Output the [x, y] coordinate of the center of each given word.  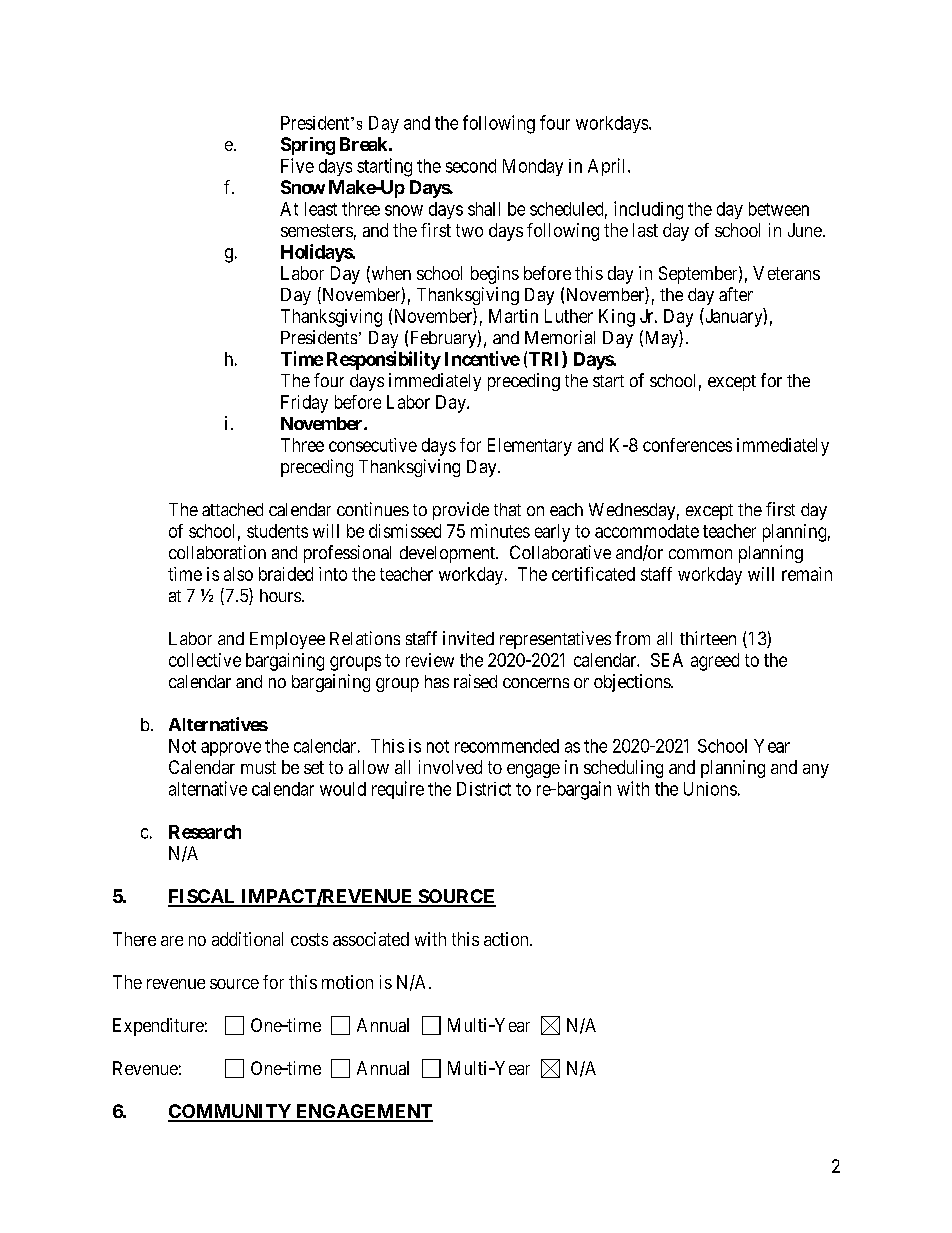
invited [468, 638]
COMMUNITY [230, 1112]
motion [347, 982]
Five [297, 165]
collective [205, 660]
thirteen [708, 638]
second [471, 166]
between [779, 209]
